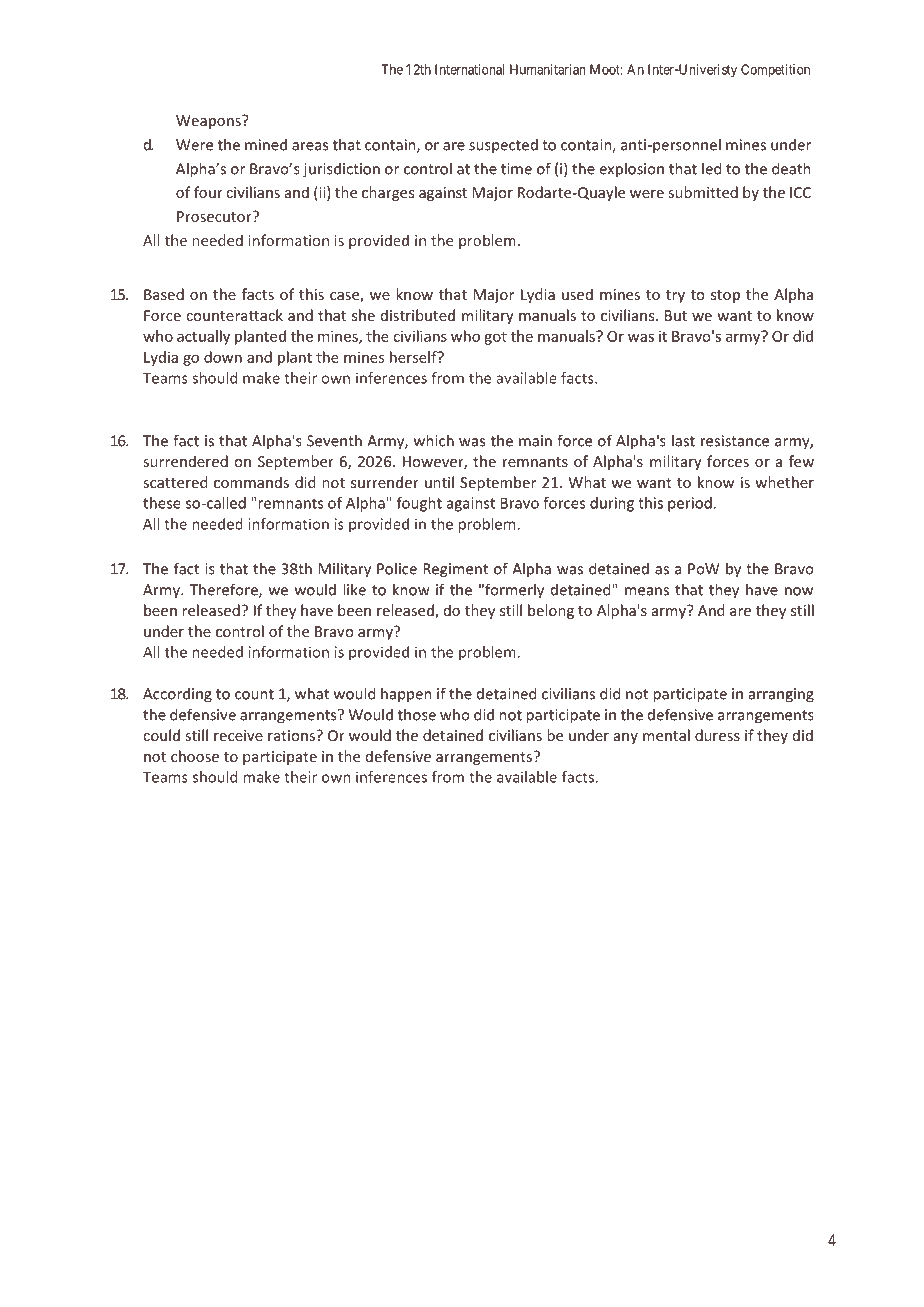  What do you see at coordinates (434, 440) in the document?
I see `which` at bounding box center [434, 440].
